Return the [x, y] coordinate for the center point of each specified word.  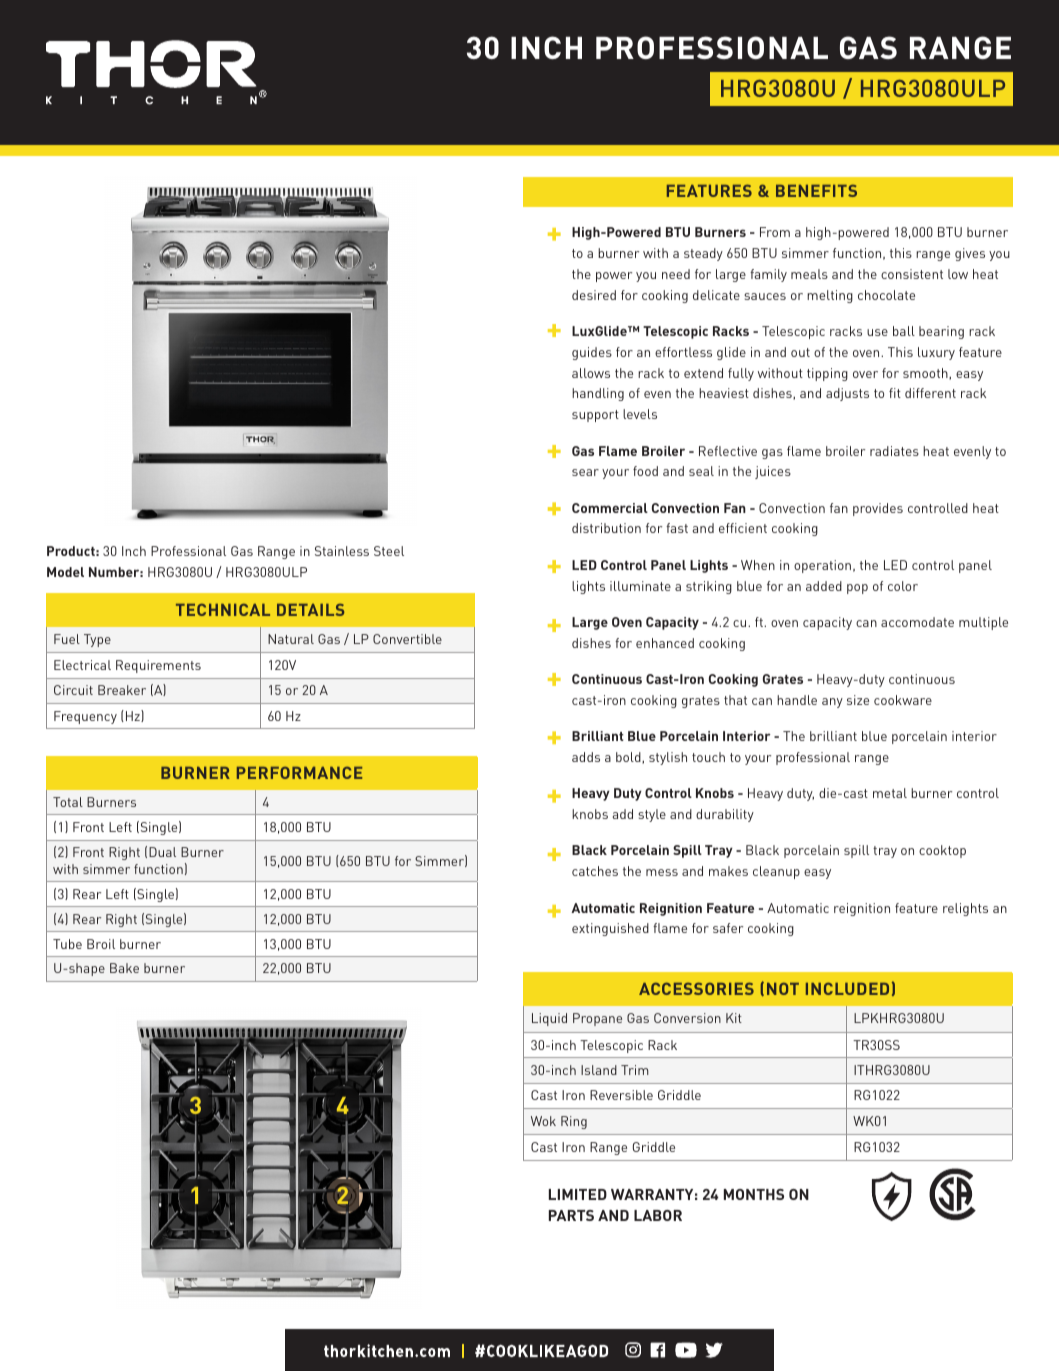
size [858, 700]
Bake [124, 968]
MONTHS [754, 1194]
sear [585, 472]
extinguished [610, 929]
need [676, 274]
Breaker [122, 690]
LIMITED [578, 1194]
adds [586, 757]
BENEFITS [816, 191]
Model [65, 572]
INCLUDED [847, 988]
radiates [894, 451]
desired [594, 295]
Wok [543, 1121]
